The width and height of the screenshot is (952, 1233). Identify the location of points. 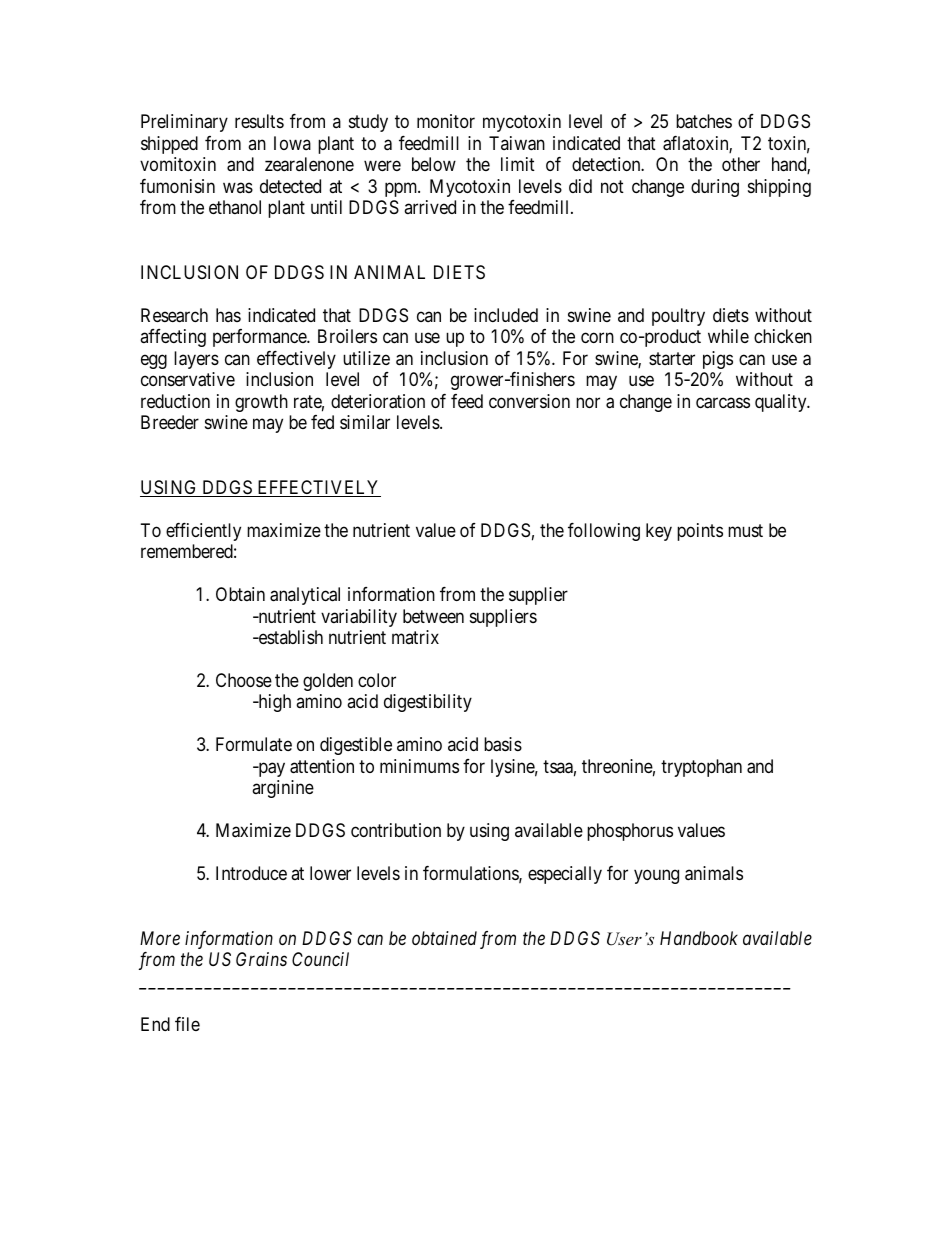
(700, 532).
